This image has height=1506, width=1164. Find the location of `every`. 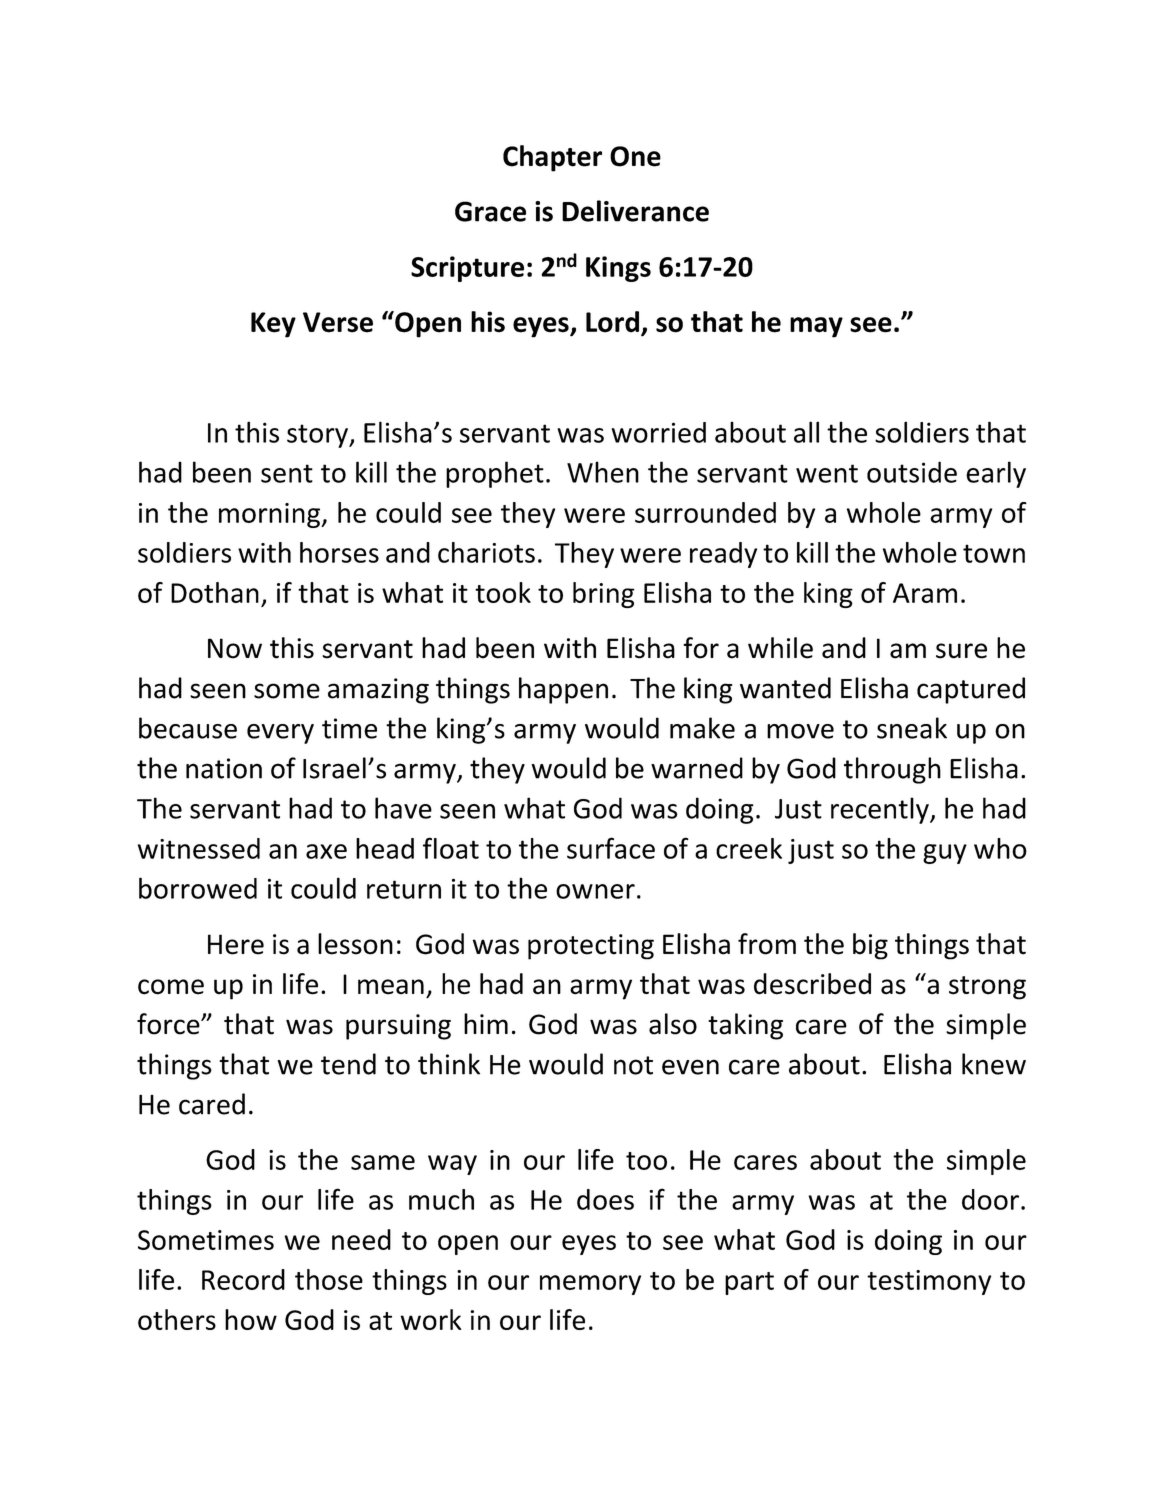

every is located at coordinates (280, 734).
